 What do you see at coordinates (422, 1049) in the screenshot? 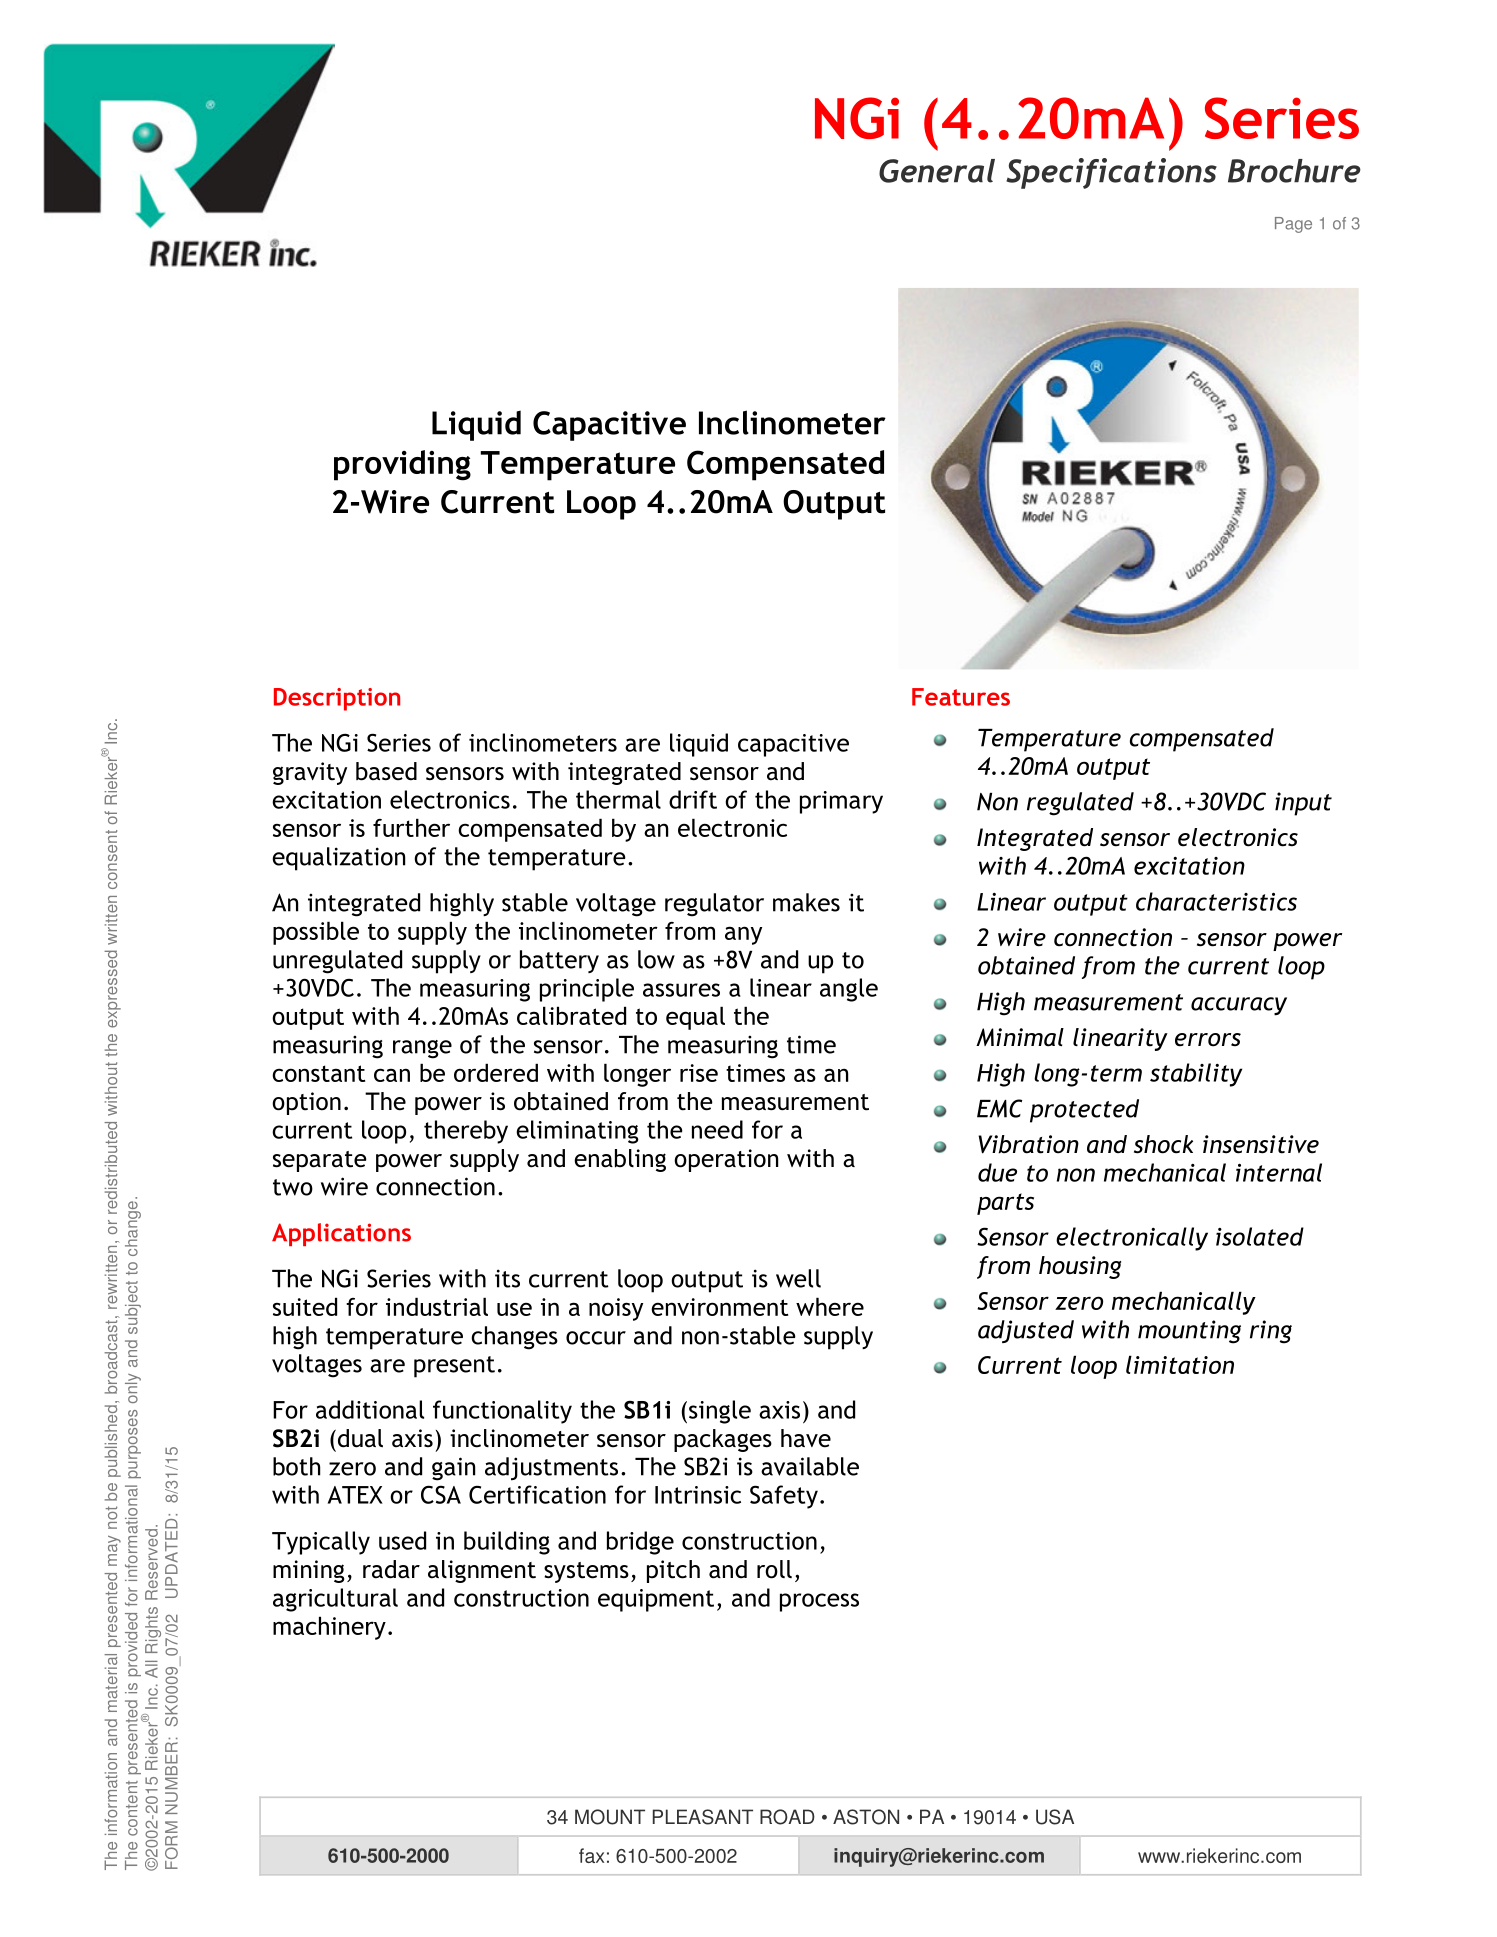
I see `range` at bounding box center [422, 1049].
